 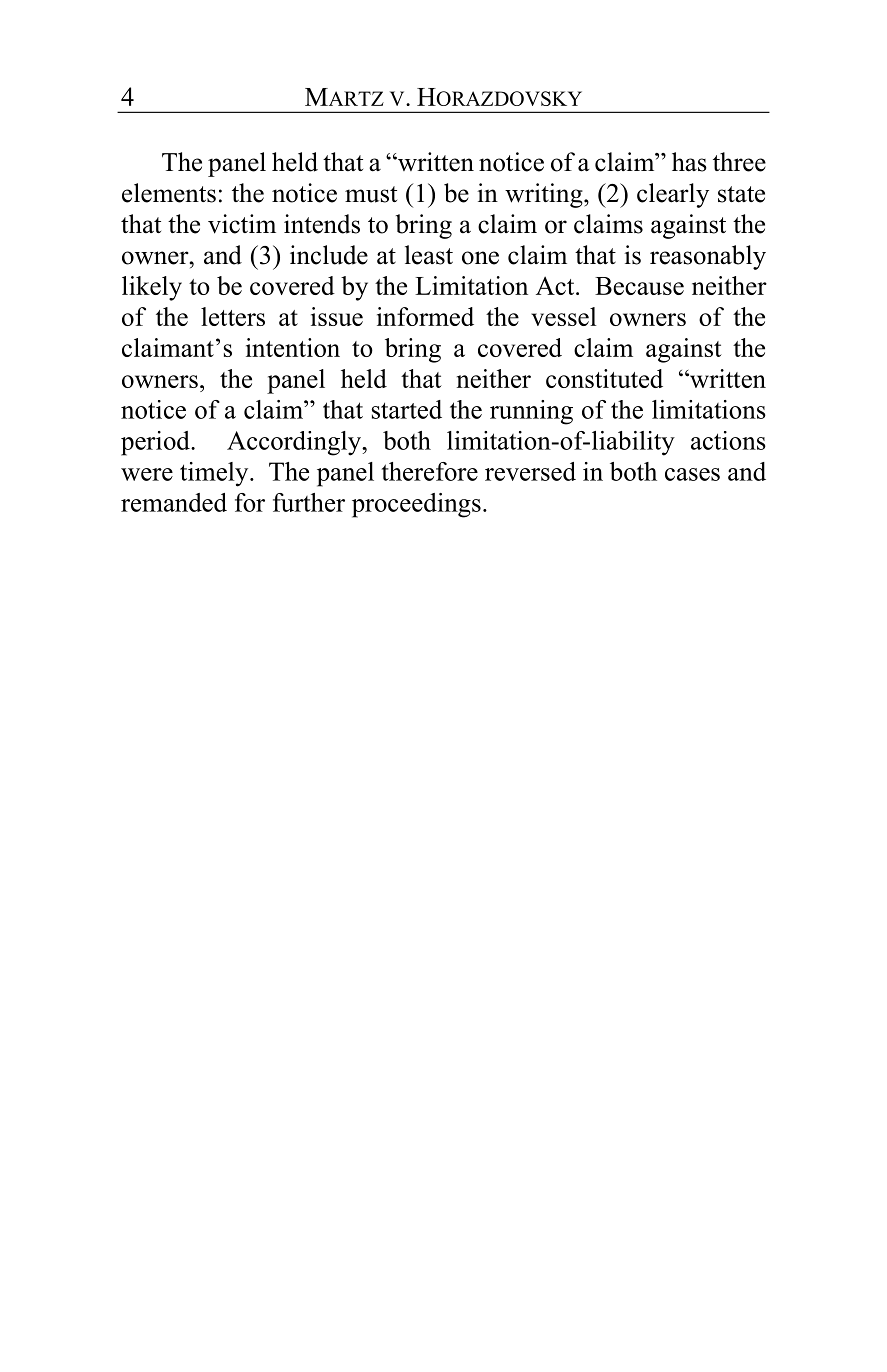 I want to click on intention, so click(x=293, y=347).
